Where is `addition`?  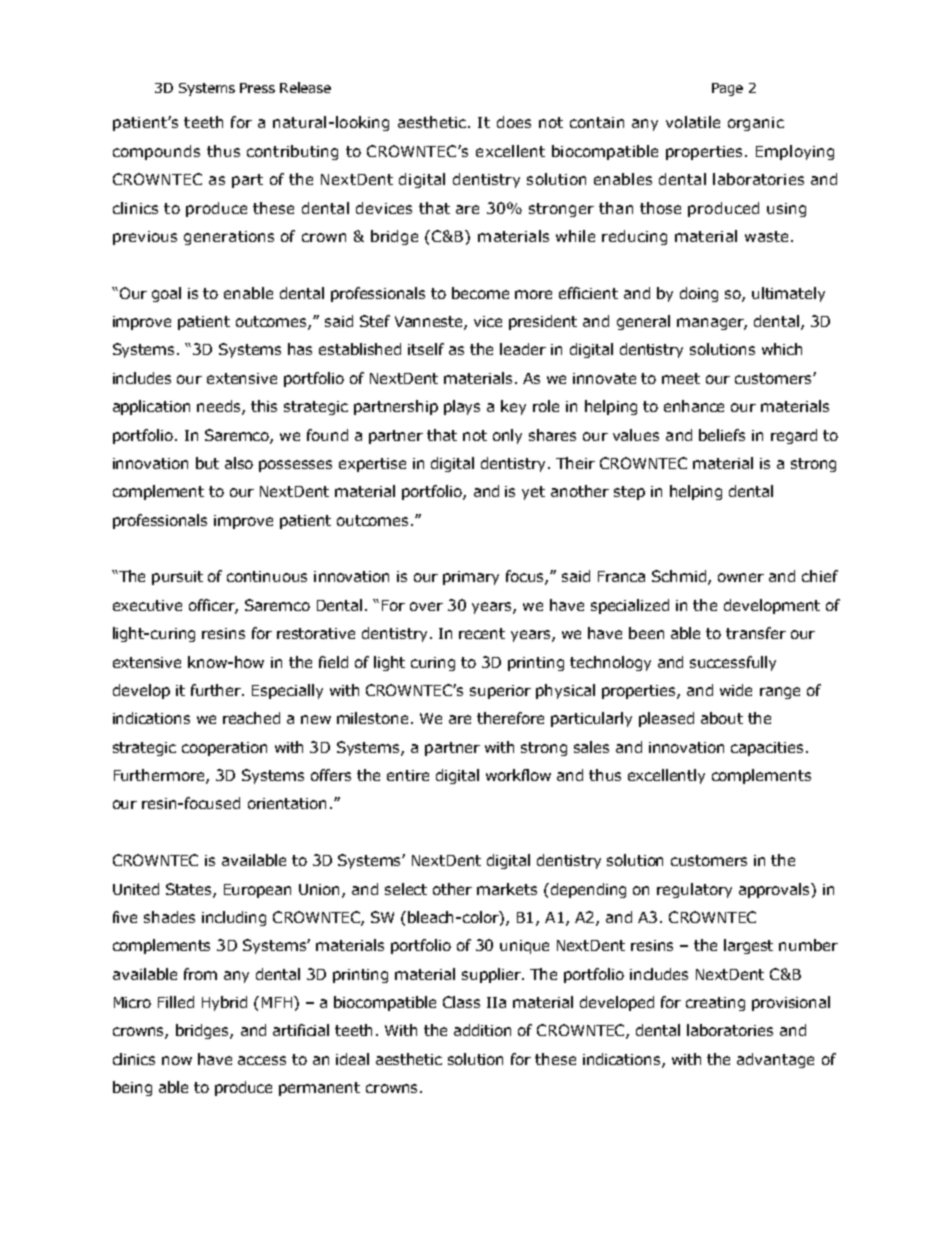
addition is located at coordinates (482, 1030).
